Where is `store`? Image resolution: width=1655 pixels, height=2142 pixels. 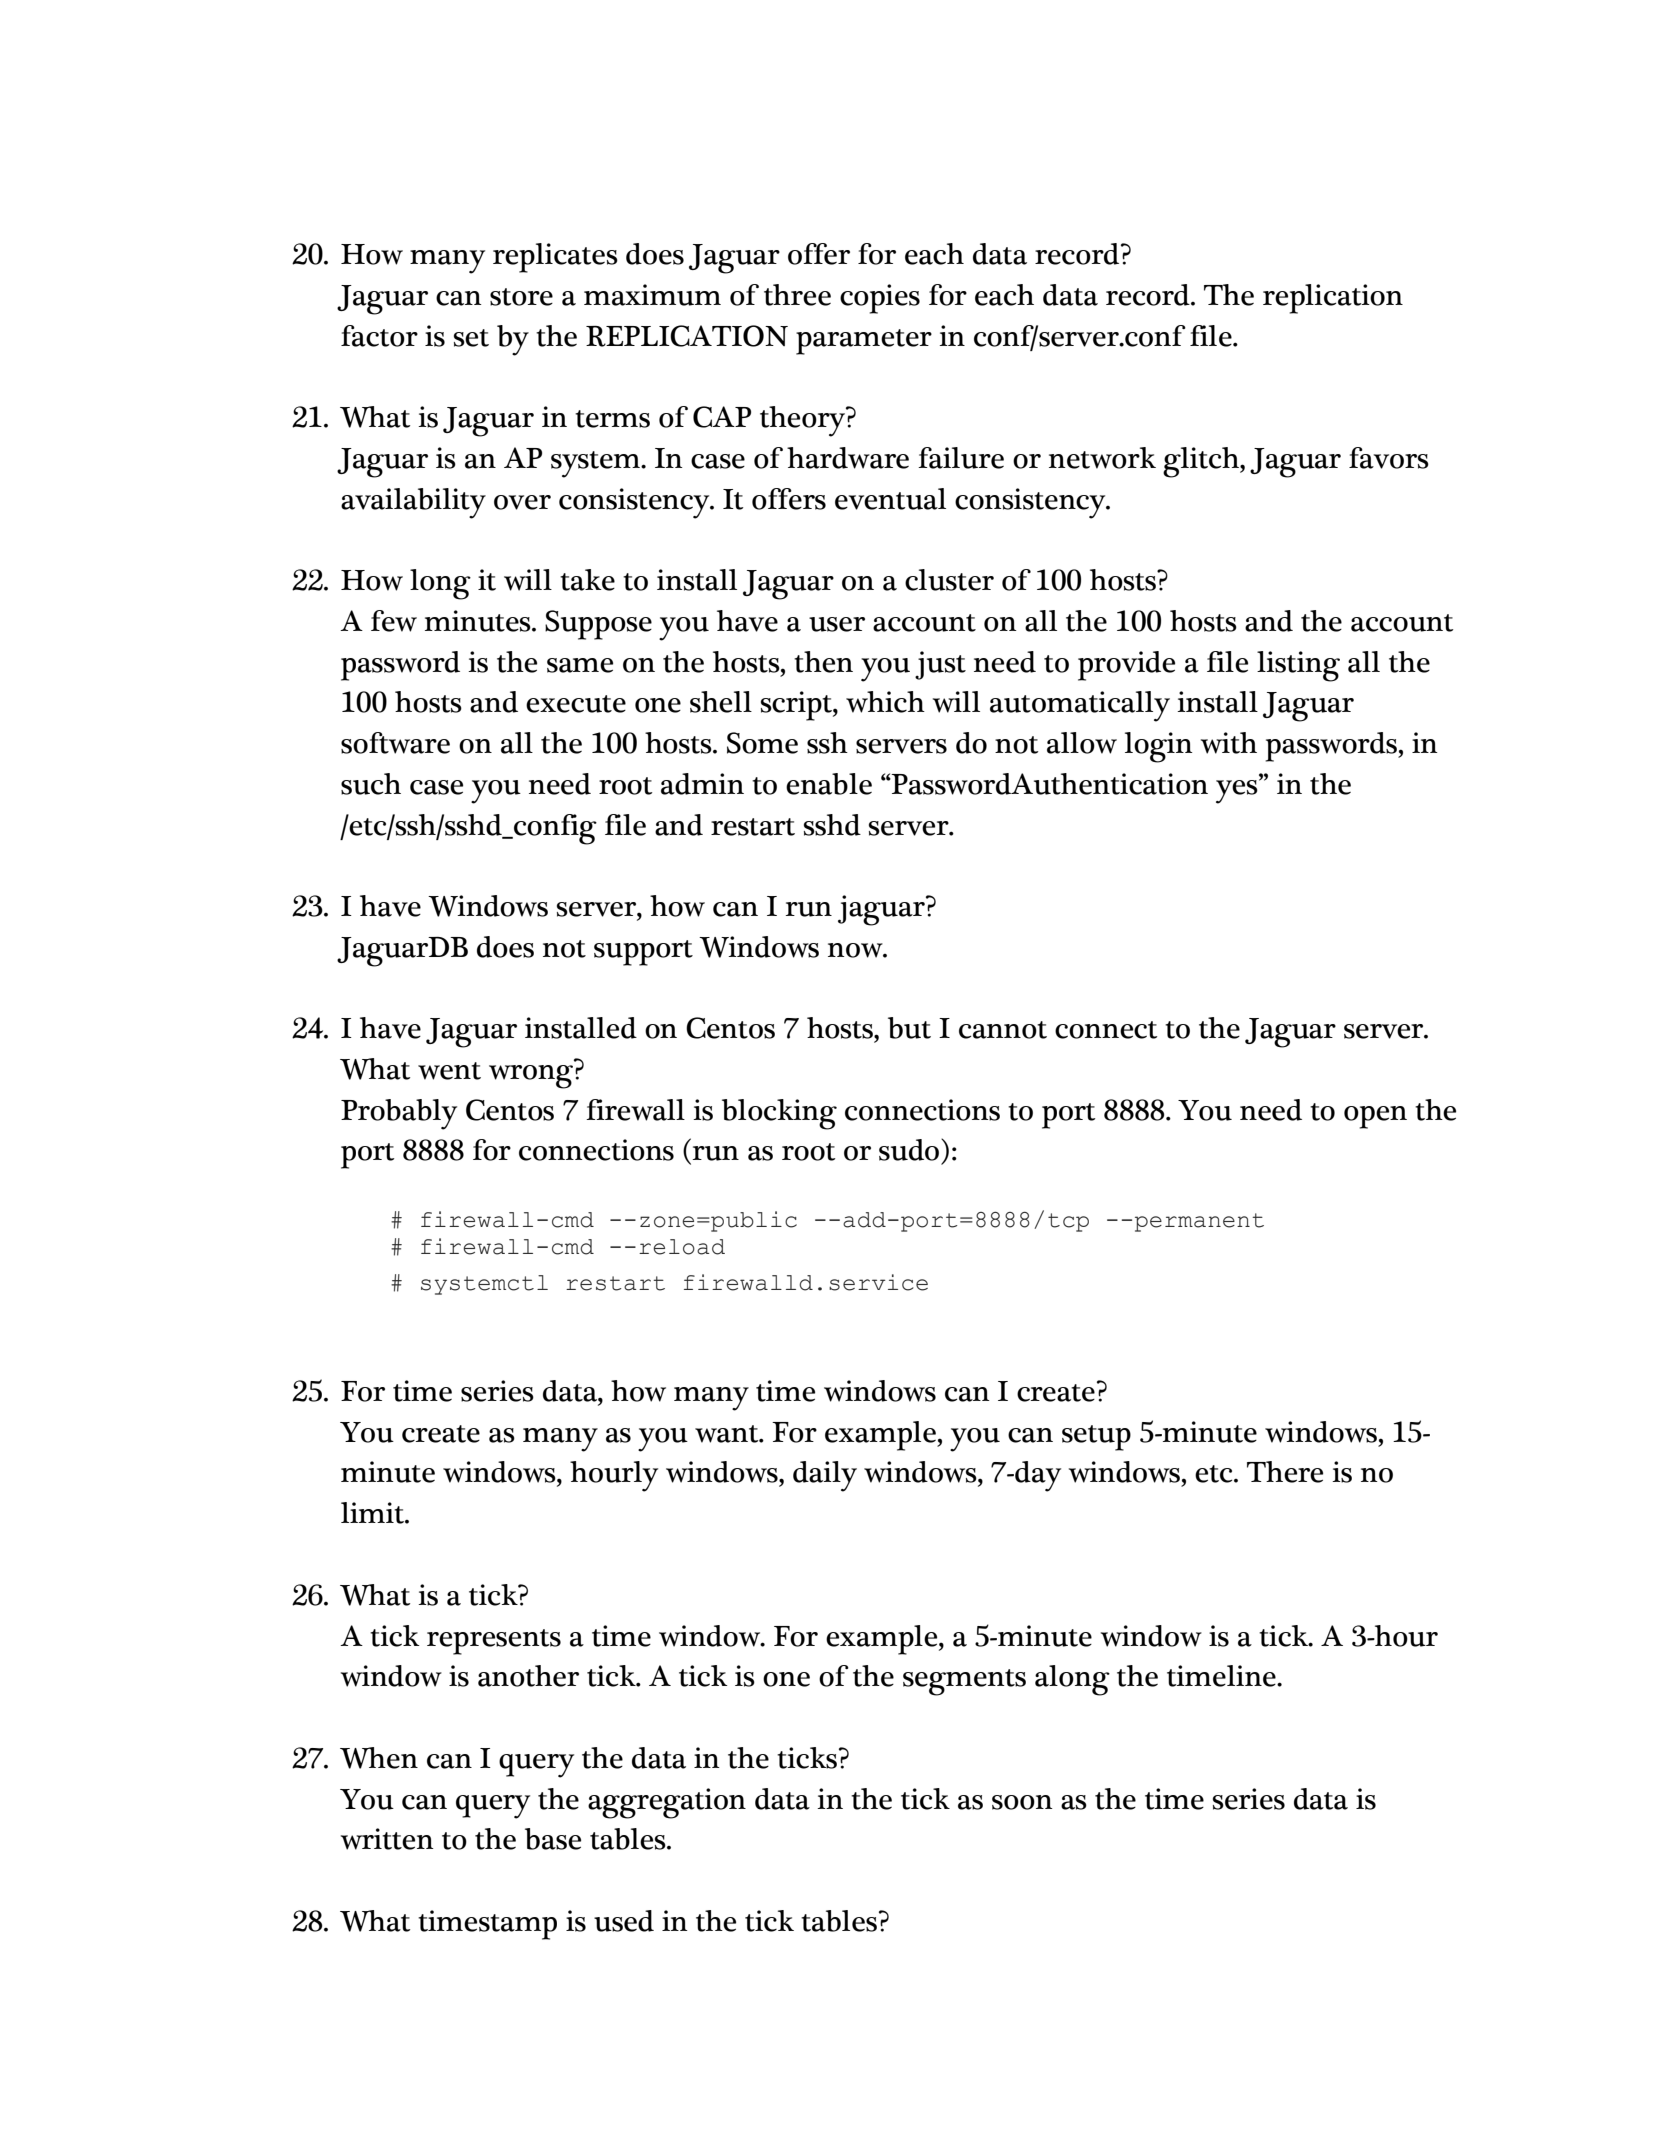 store is located at coordinates (521, 297).
